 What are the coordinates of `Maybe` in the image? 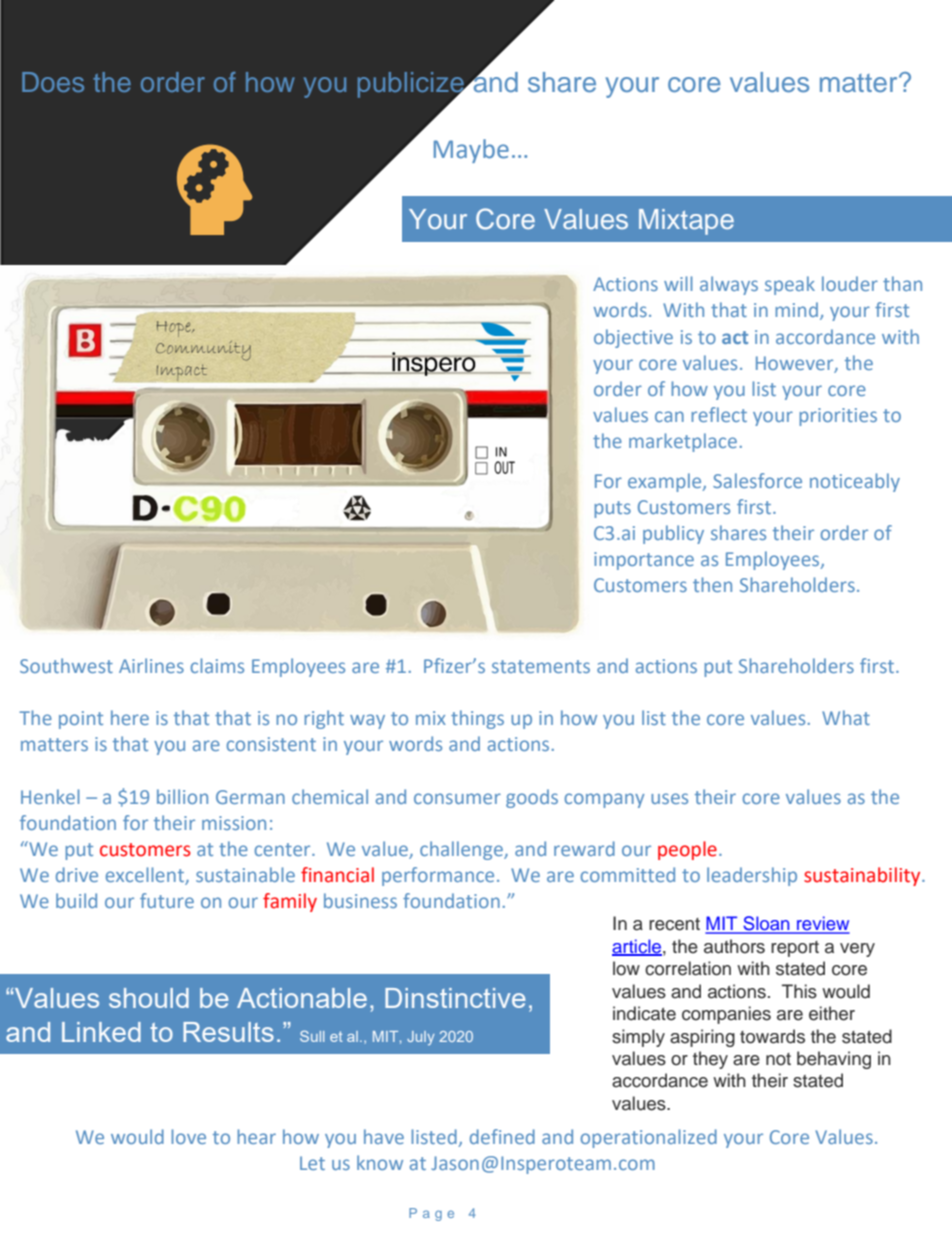 It's located at (471, 151).
